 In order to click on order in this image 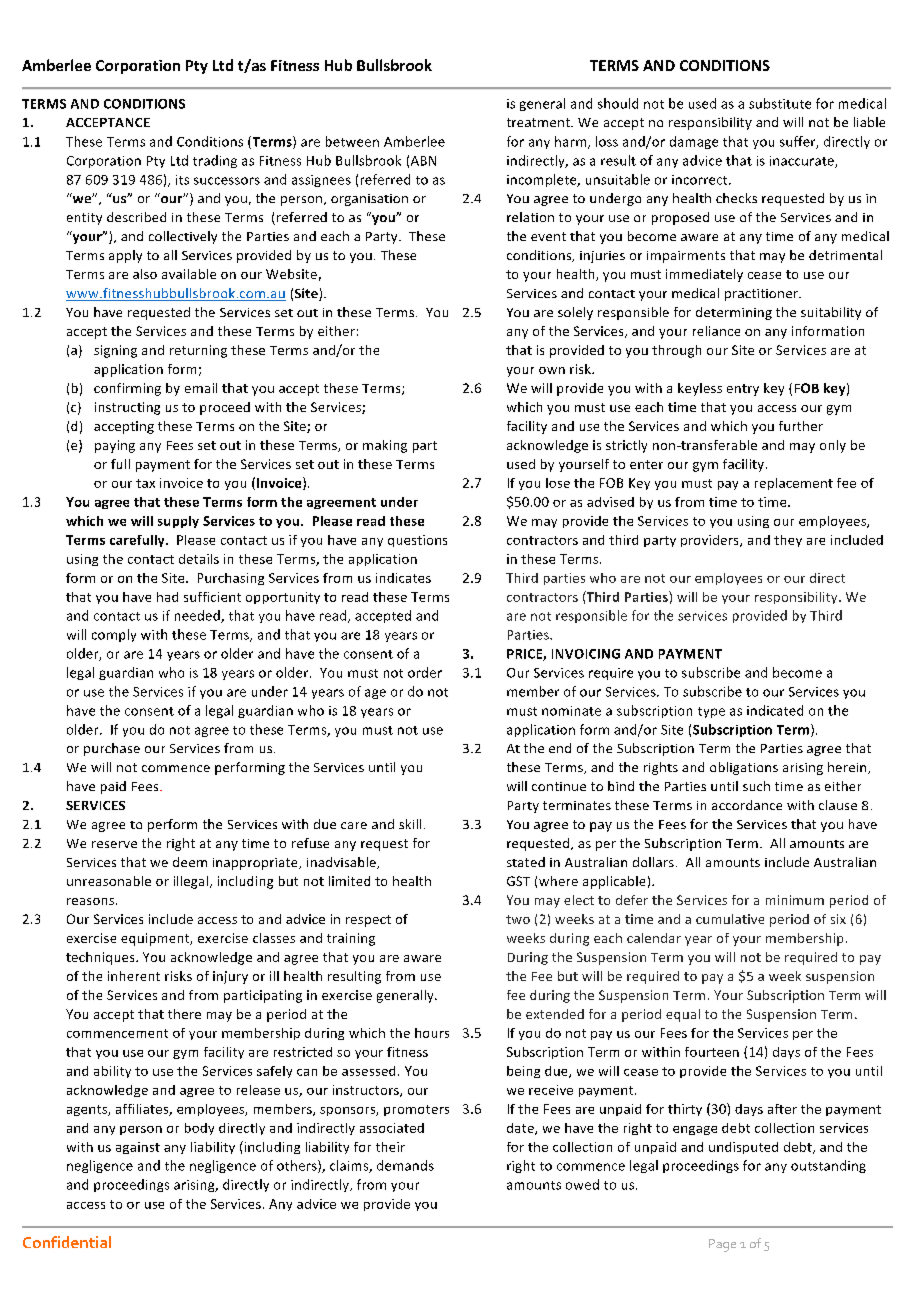, I will do `click(425, 672)`.
